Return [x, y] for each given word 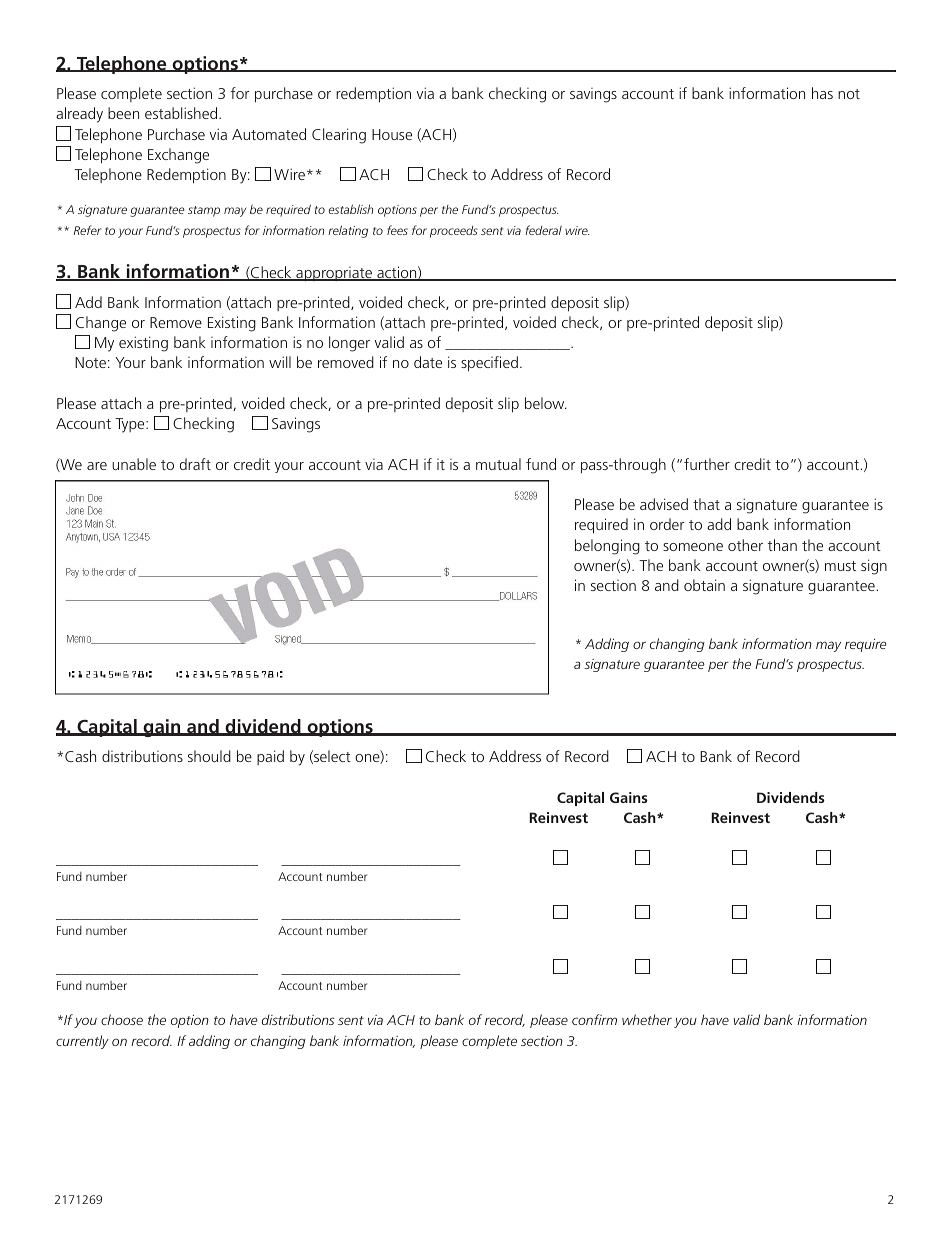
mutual [498, 464]
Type [131, 425]
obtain [704, 585]
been [123, 113]
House [392, 134]
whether [647, 1019]
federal [543, 230]
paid [270, 757]
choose [122, 1019]
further [707, 464]
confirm [594, 1019]
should [209, 756]
